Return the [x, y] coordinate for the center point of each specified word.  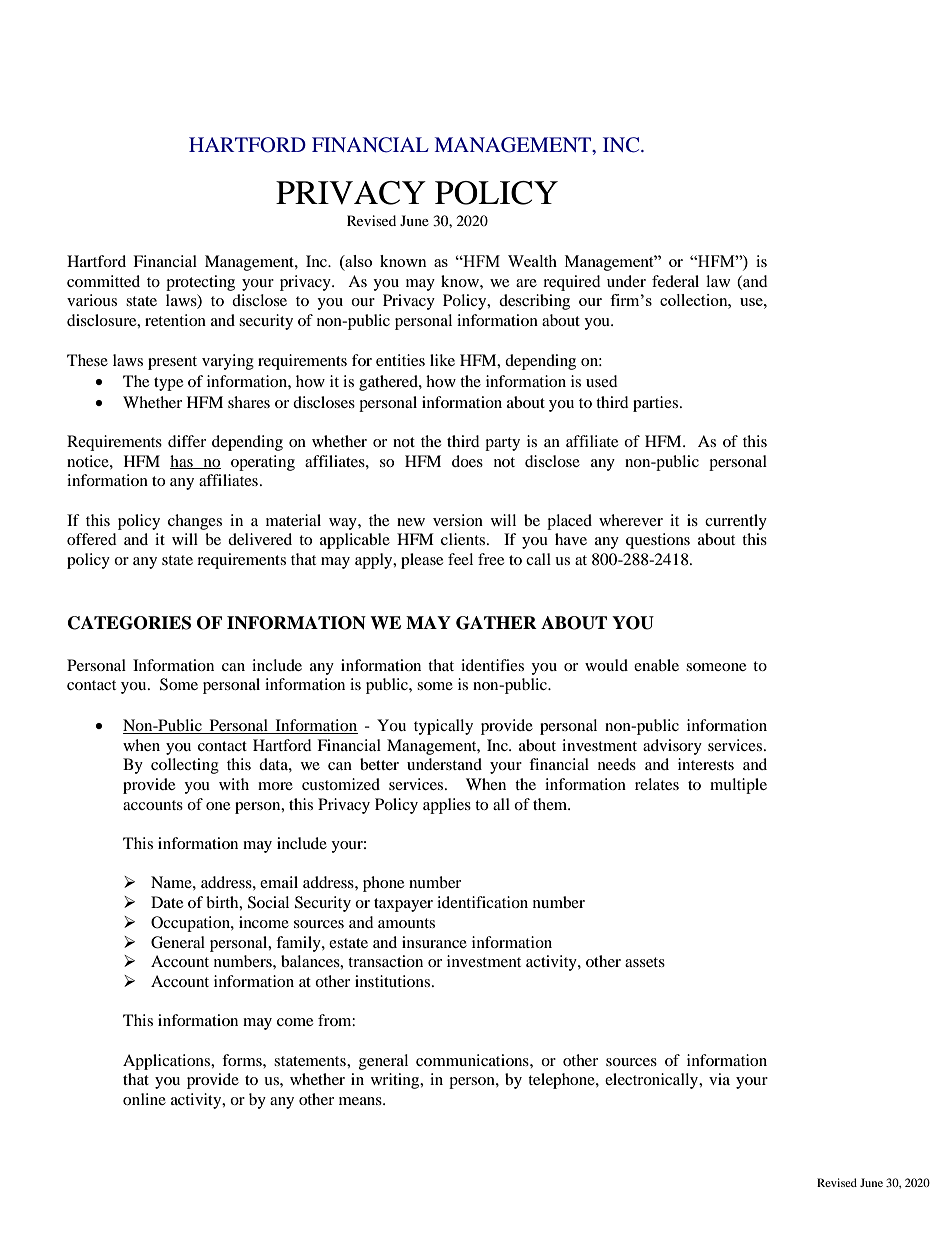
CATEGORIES [129, 623]
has [182, 462]
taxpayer [403, 905]
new [411, 522]
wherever [631, 520]
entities [400, 360]
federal [675, 281]
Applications [167, 1062]
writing [396, 1081]
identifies [492, 665]
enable [656, 665]
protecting [200, 283]
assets [645, 962]
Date [167, 902]
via [719, 1079]
